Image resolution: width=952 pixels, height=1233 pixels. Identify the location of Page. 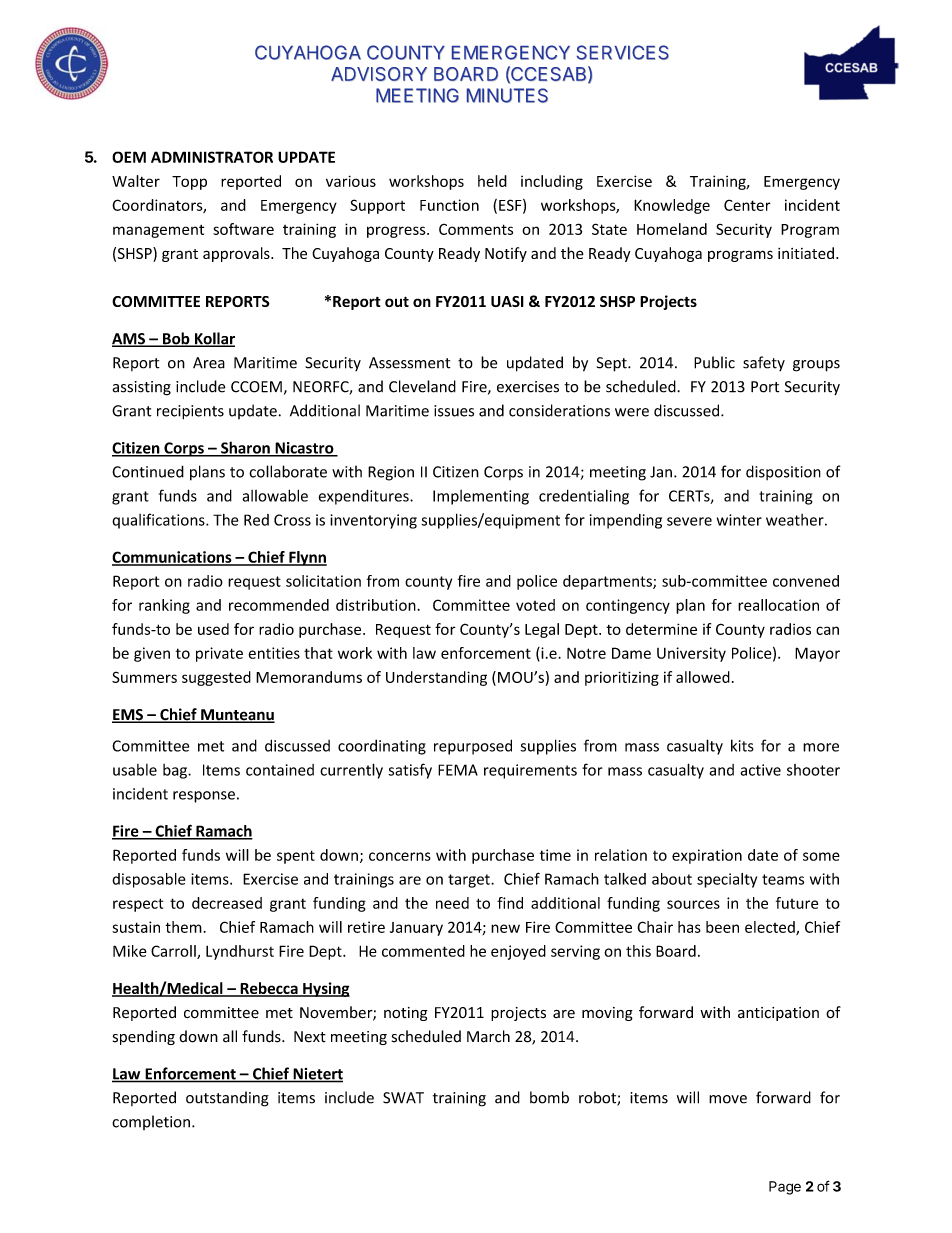
(785, 1188).
